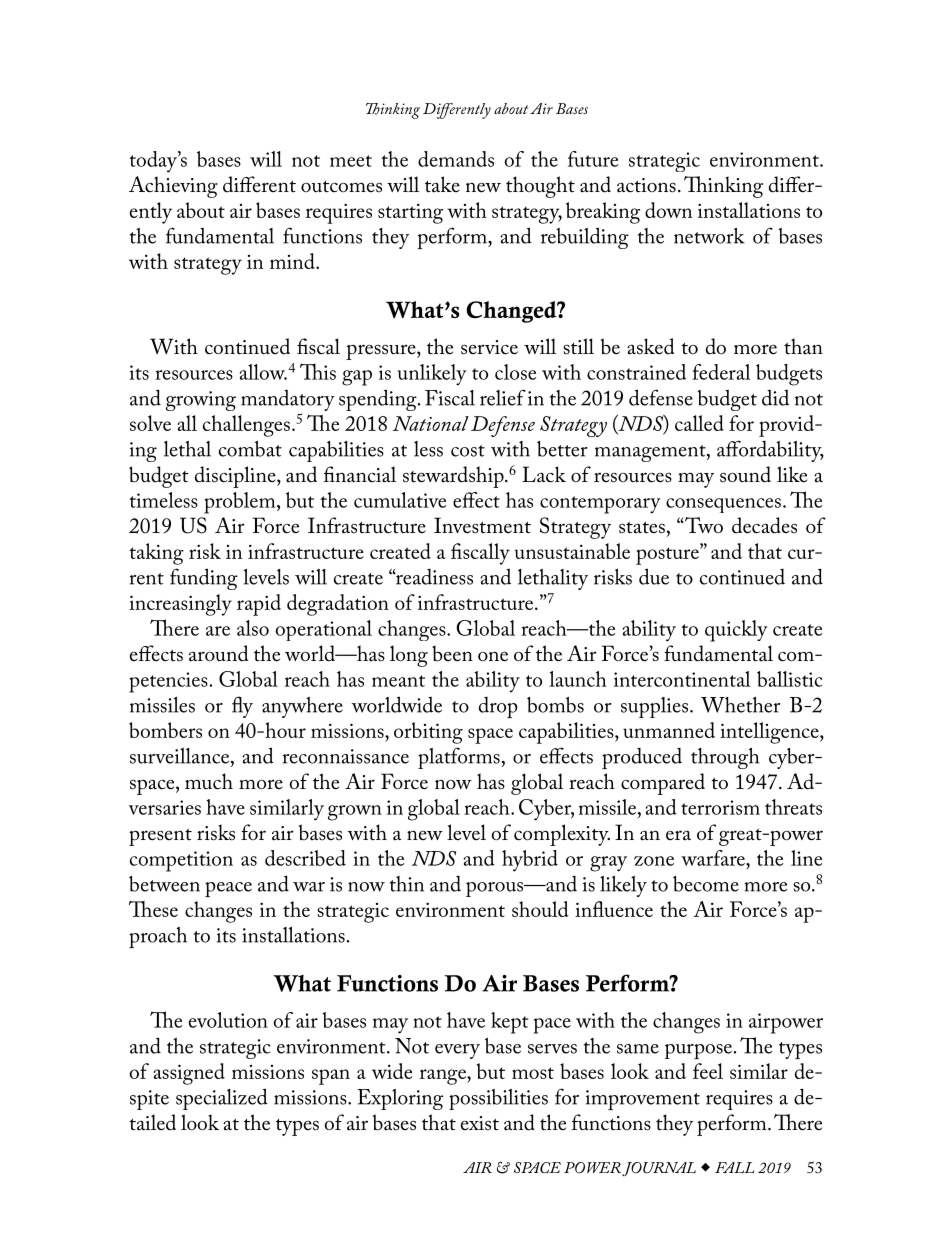 Image resolution: width=952 pixels, height=1259 pixels. What do you see at coordinates (241, 503) in the screenshot?
I see `problem` at bounding box center [241, 503].
